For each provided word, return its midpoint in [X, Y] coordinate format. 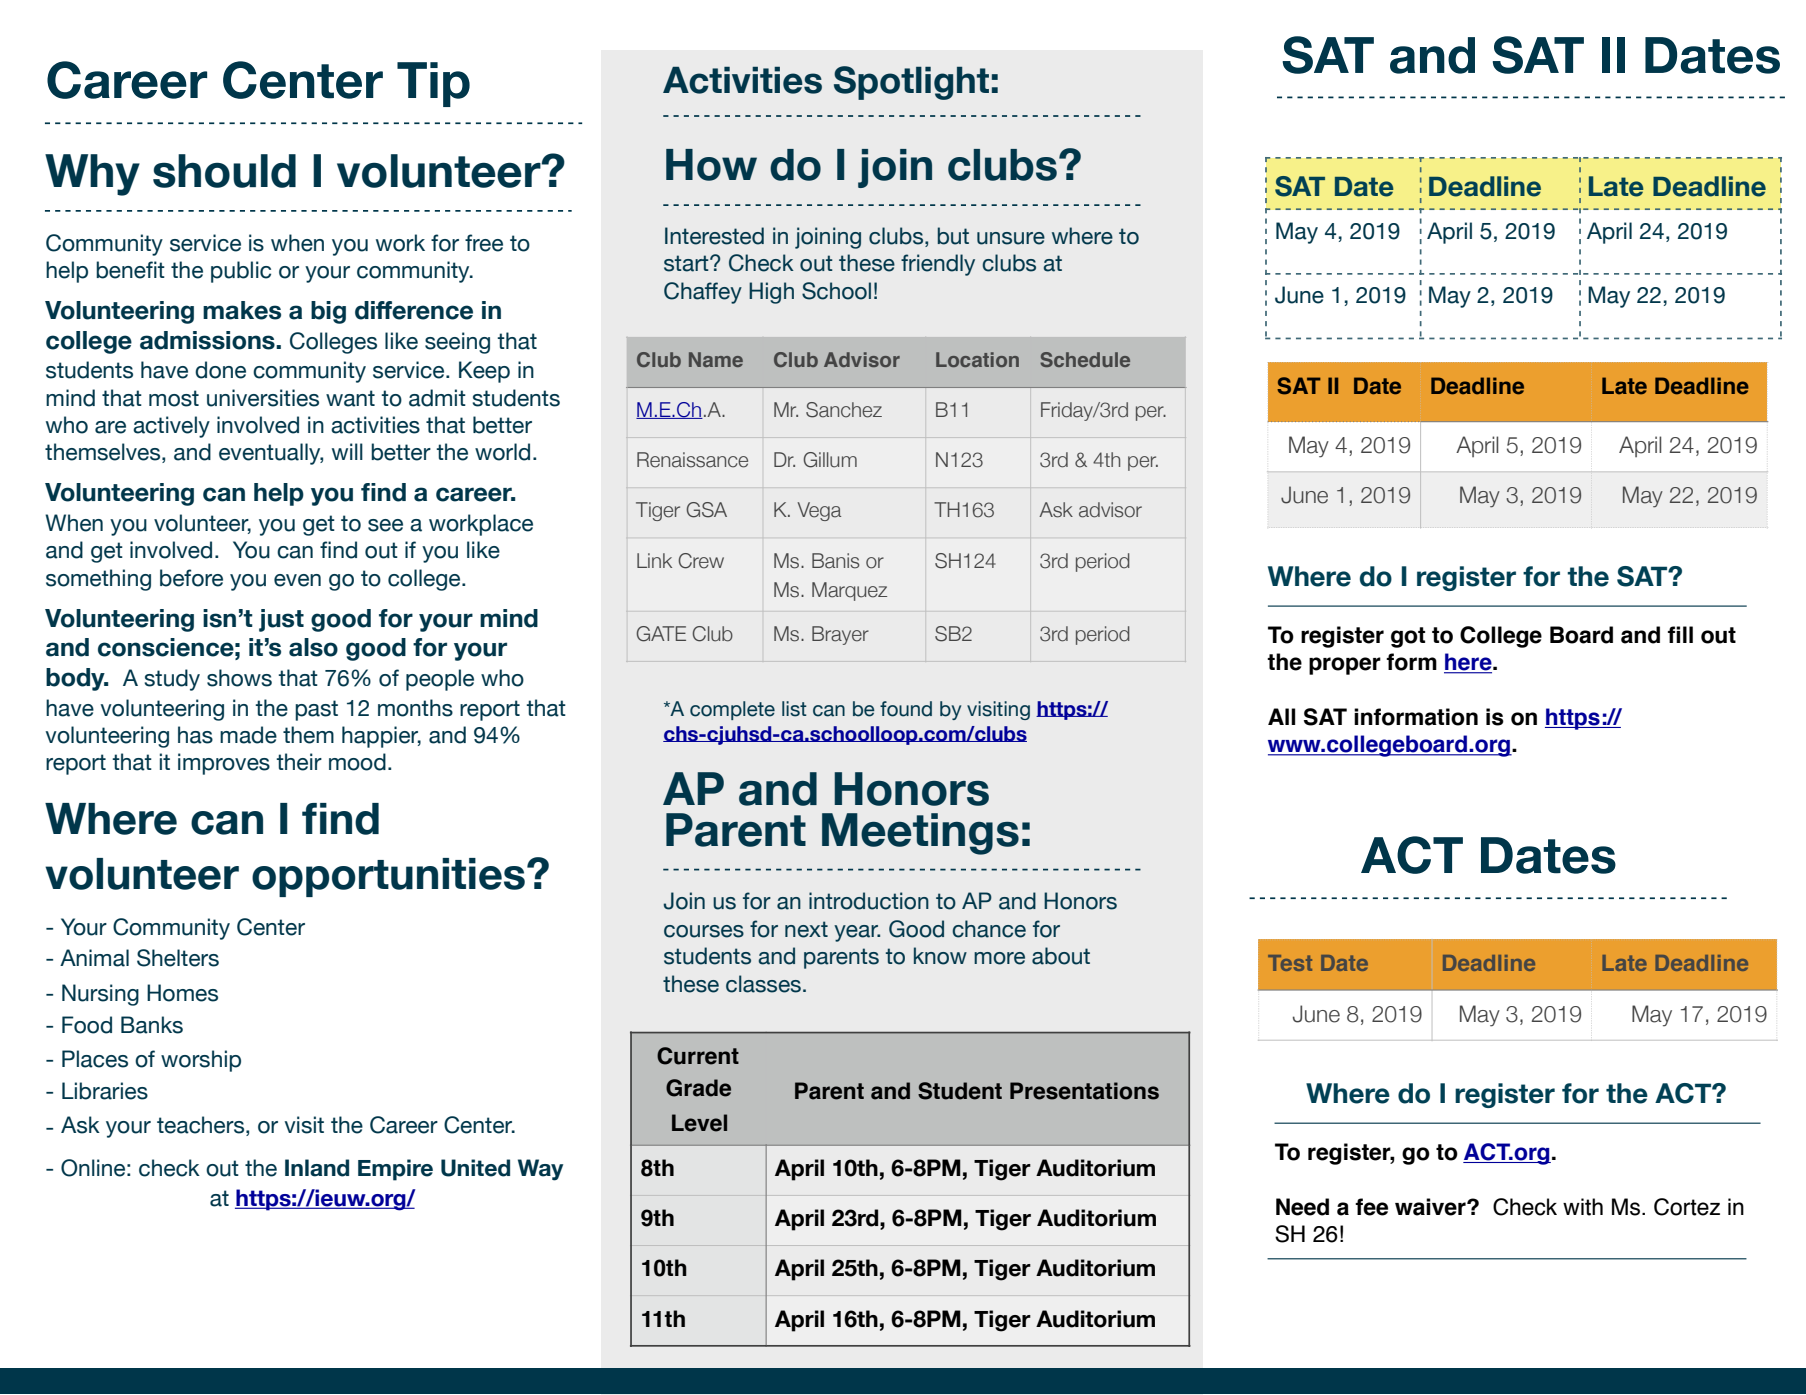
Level [699, 1123]
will [347, 451]
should [224, 171]
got [1408, 637]
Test [1290, 963]
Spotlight [911, 83]
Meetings [920, 834]
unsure [1011, 238]
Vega [819, 511]
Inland [317, 1168]
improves [224, 764]
